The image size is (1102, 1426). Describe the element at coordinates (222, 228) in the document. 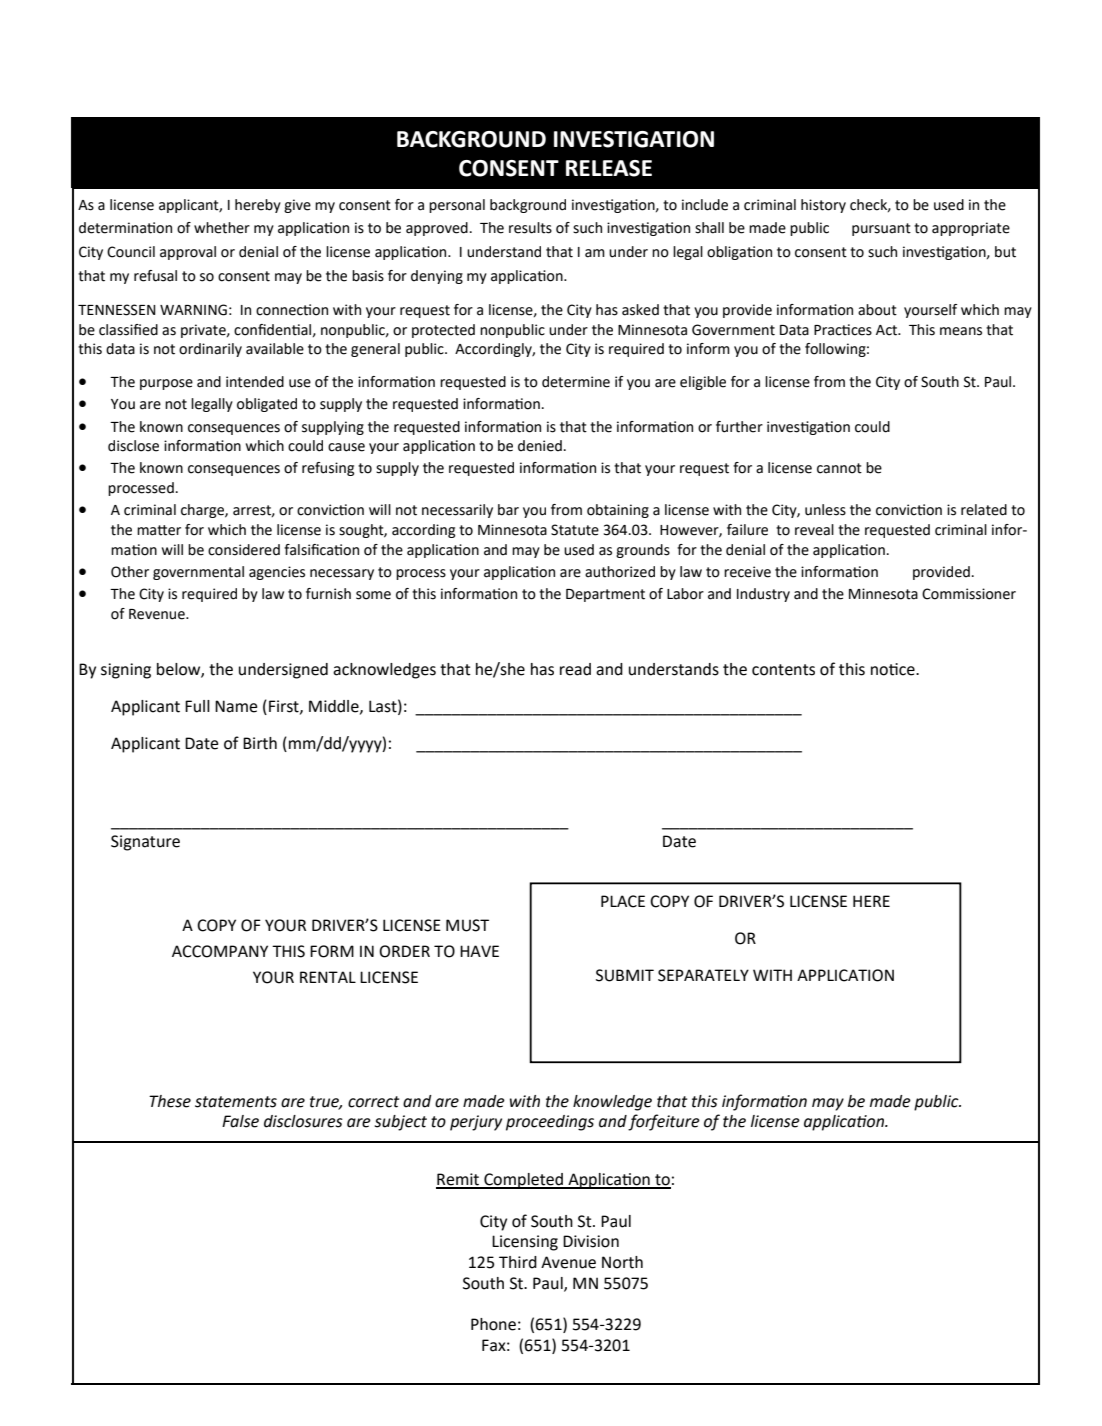

I see `whether` at that location.
